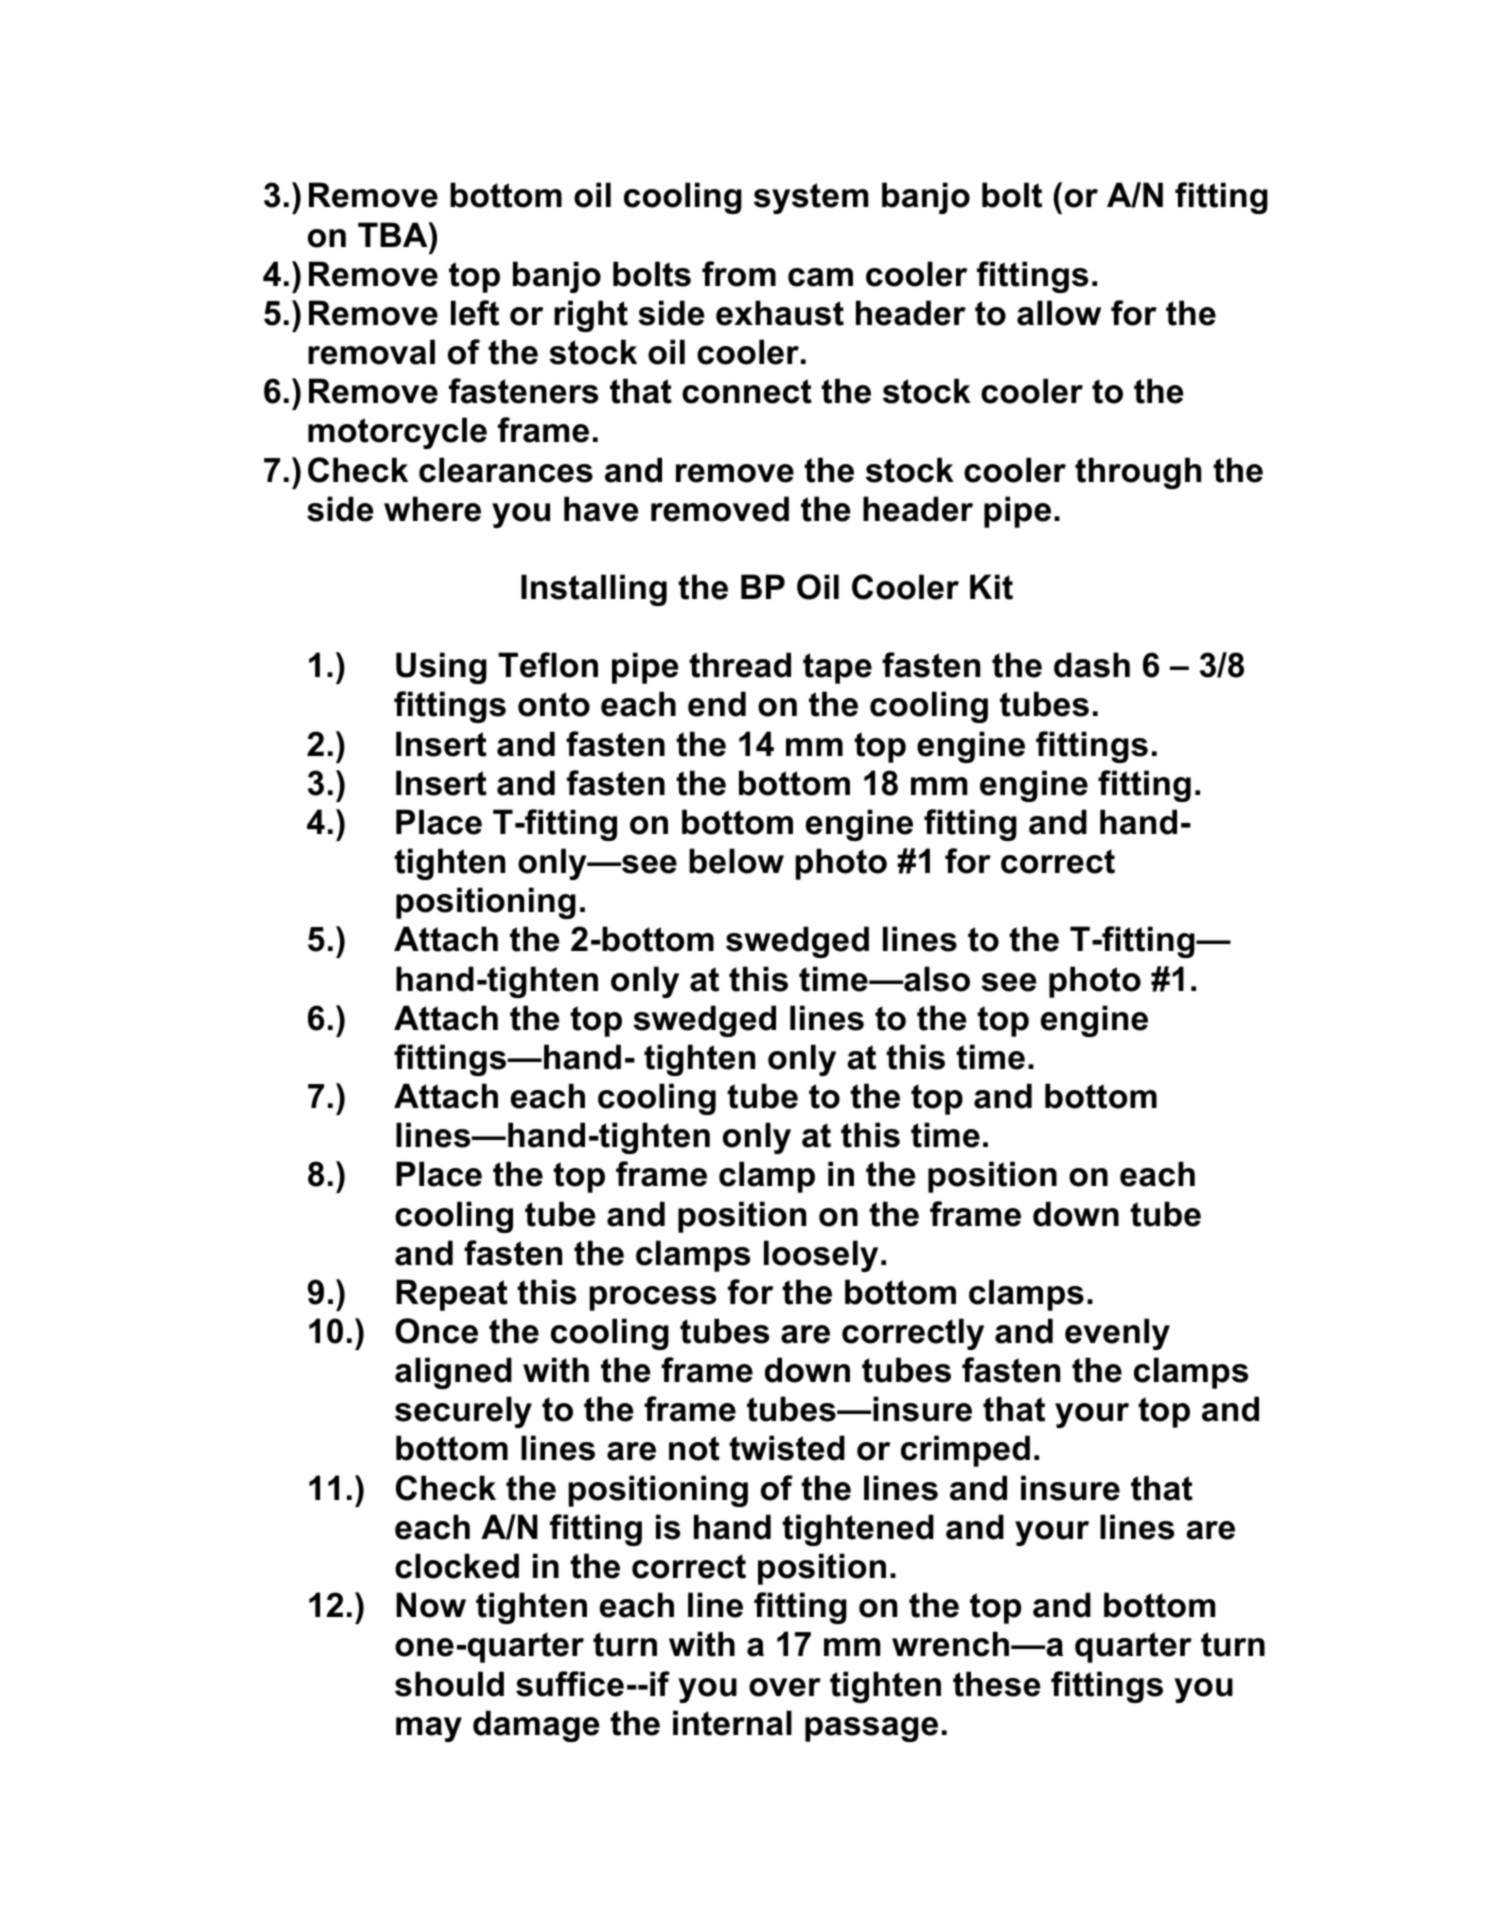 This document has height=1927, width=1489. I want to click on allow, so click(1059, 313).
